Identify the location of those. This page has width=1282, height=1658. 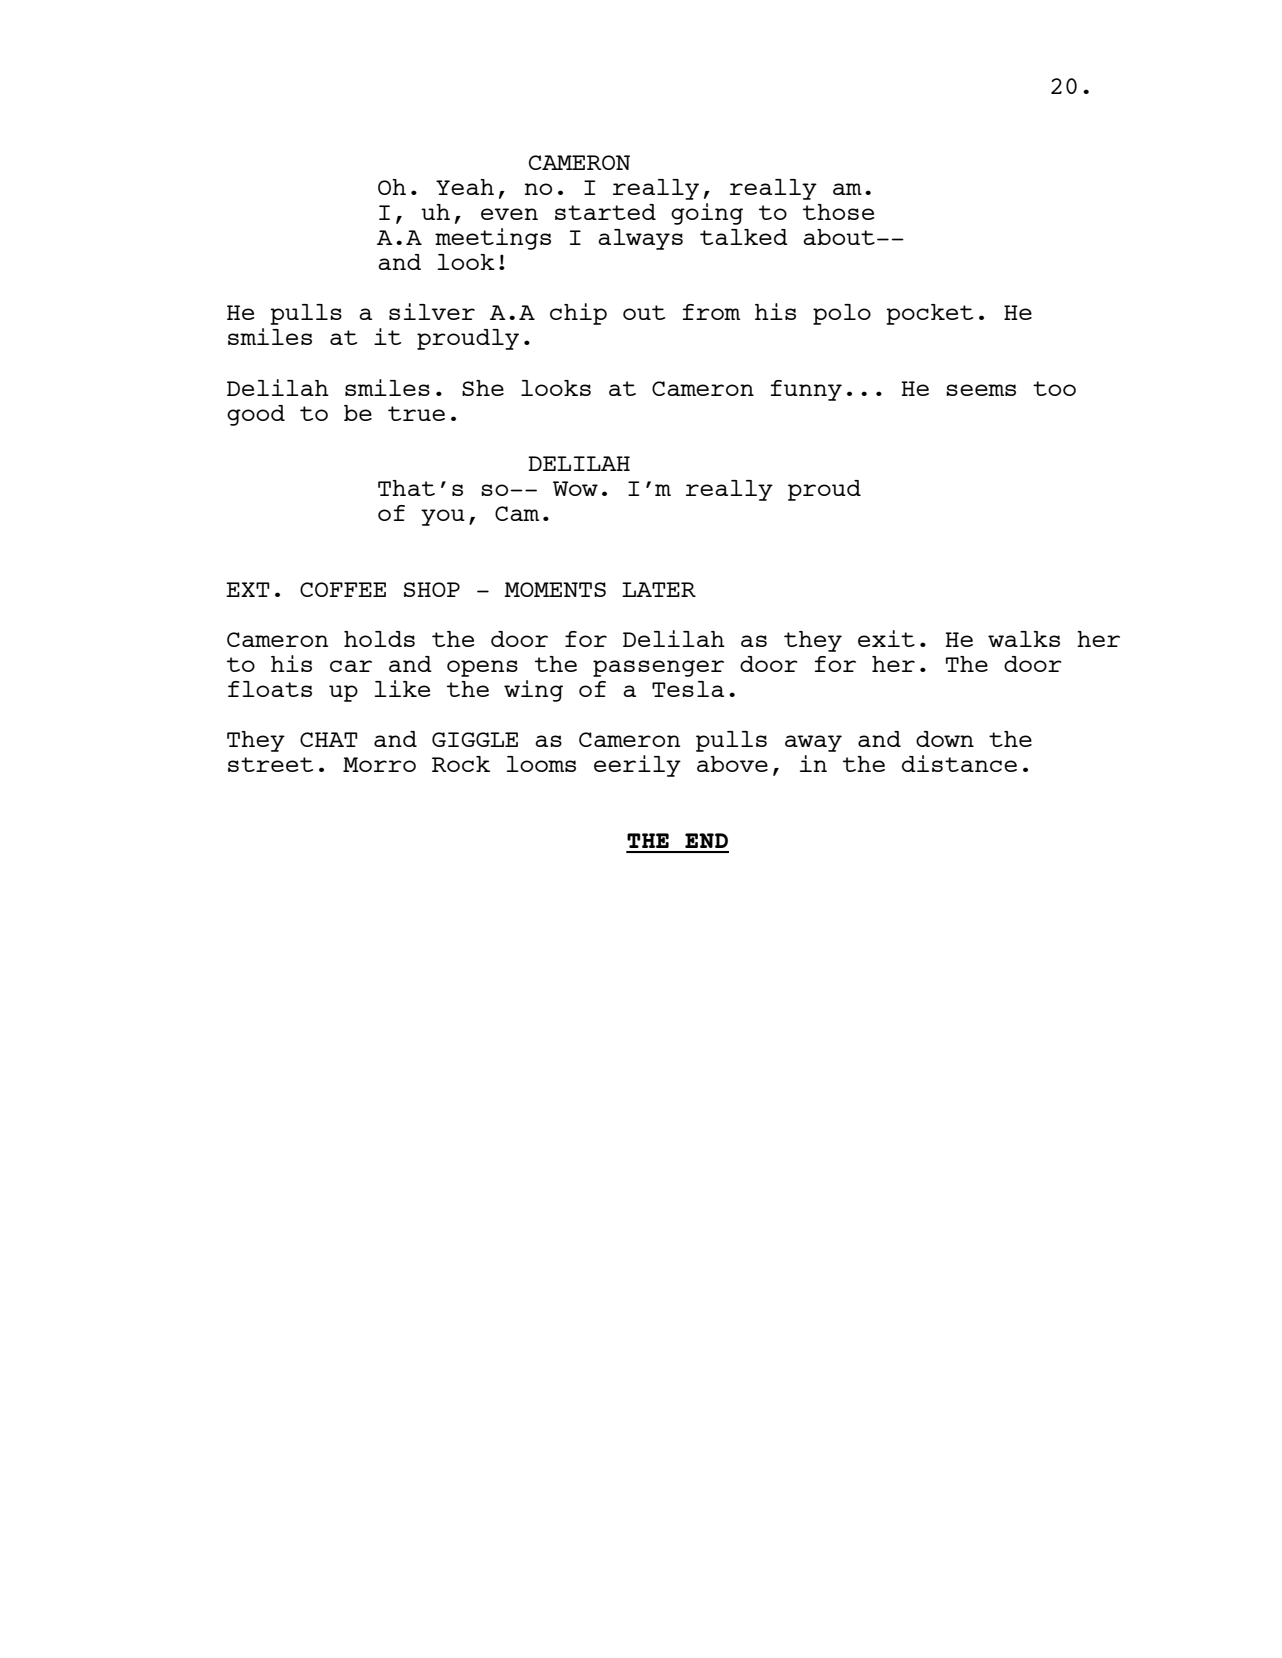
(838, 212).
